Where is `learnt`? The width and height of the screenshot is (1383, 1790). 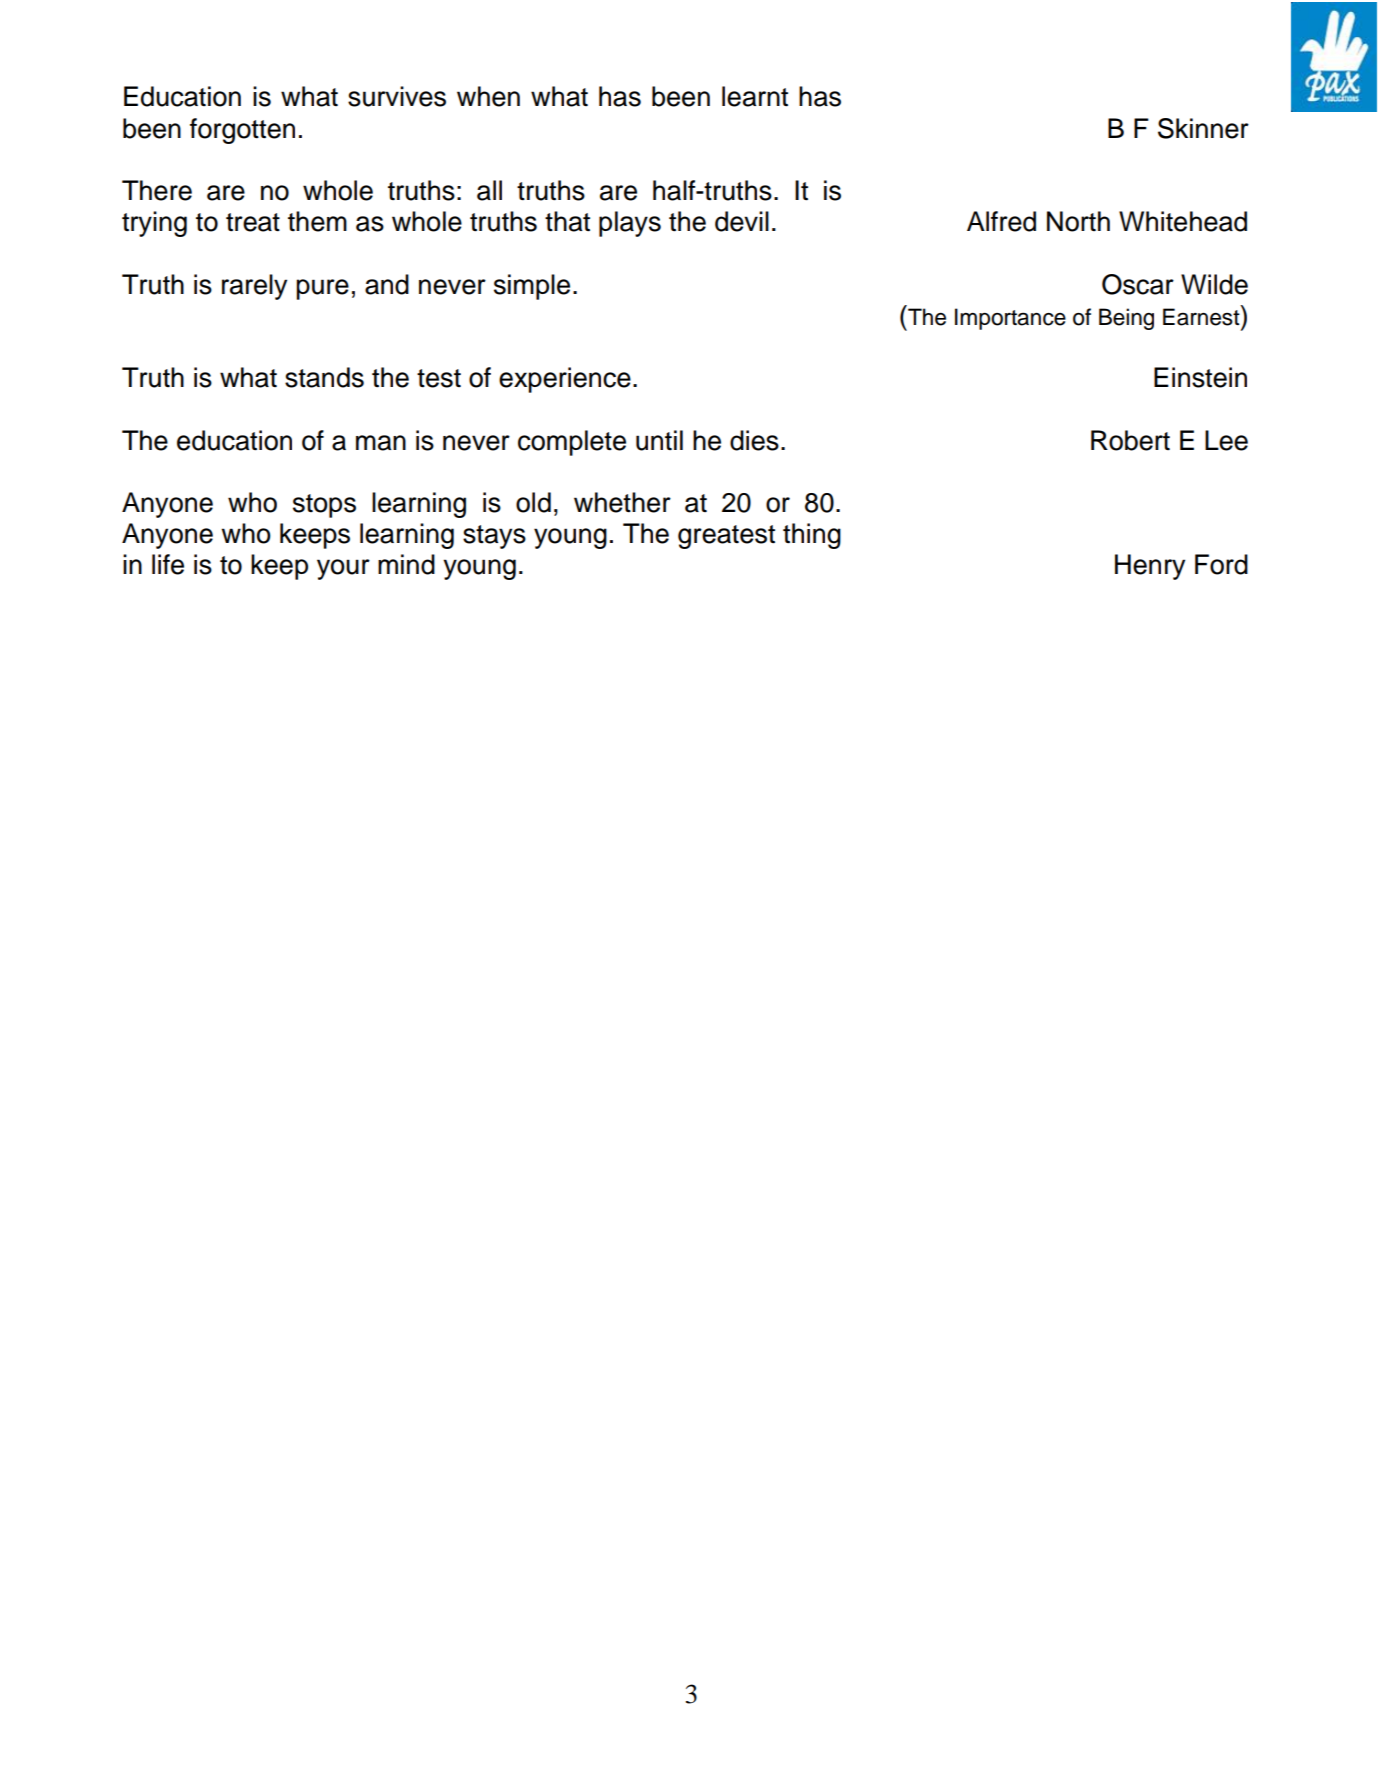
learnt is located at coordinates (755, 96).
